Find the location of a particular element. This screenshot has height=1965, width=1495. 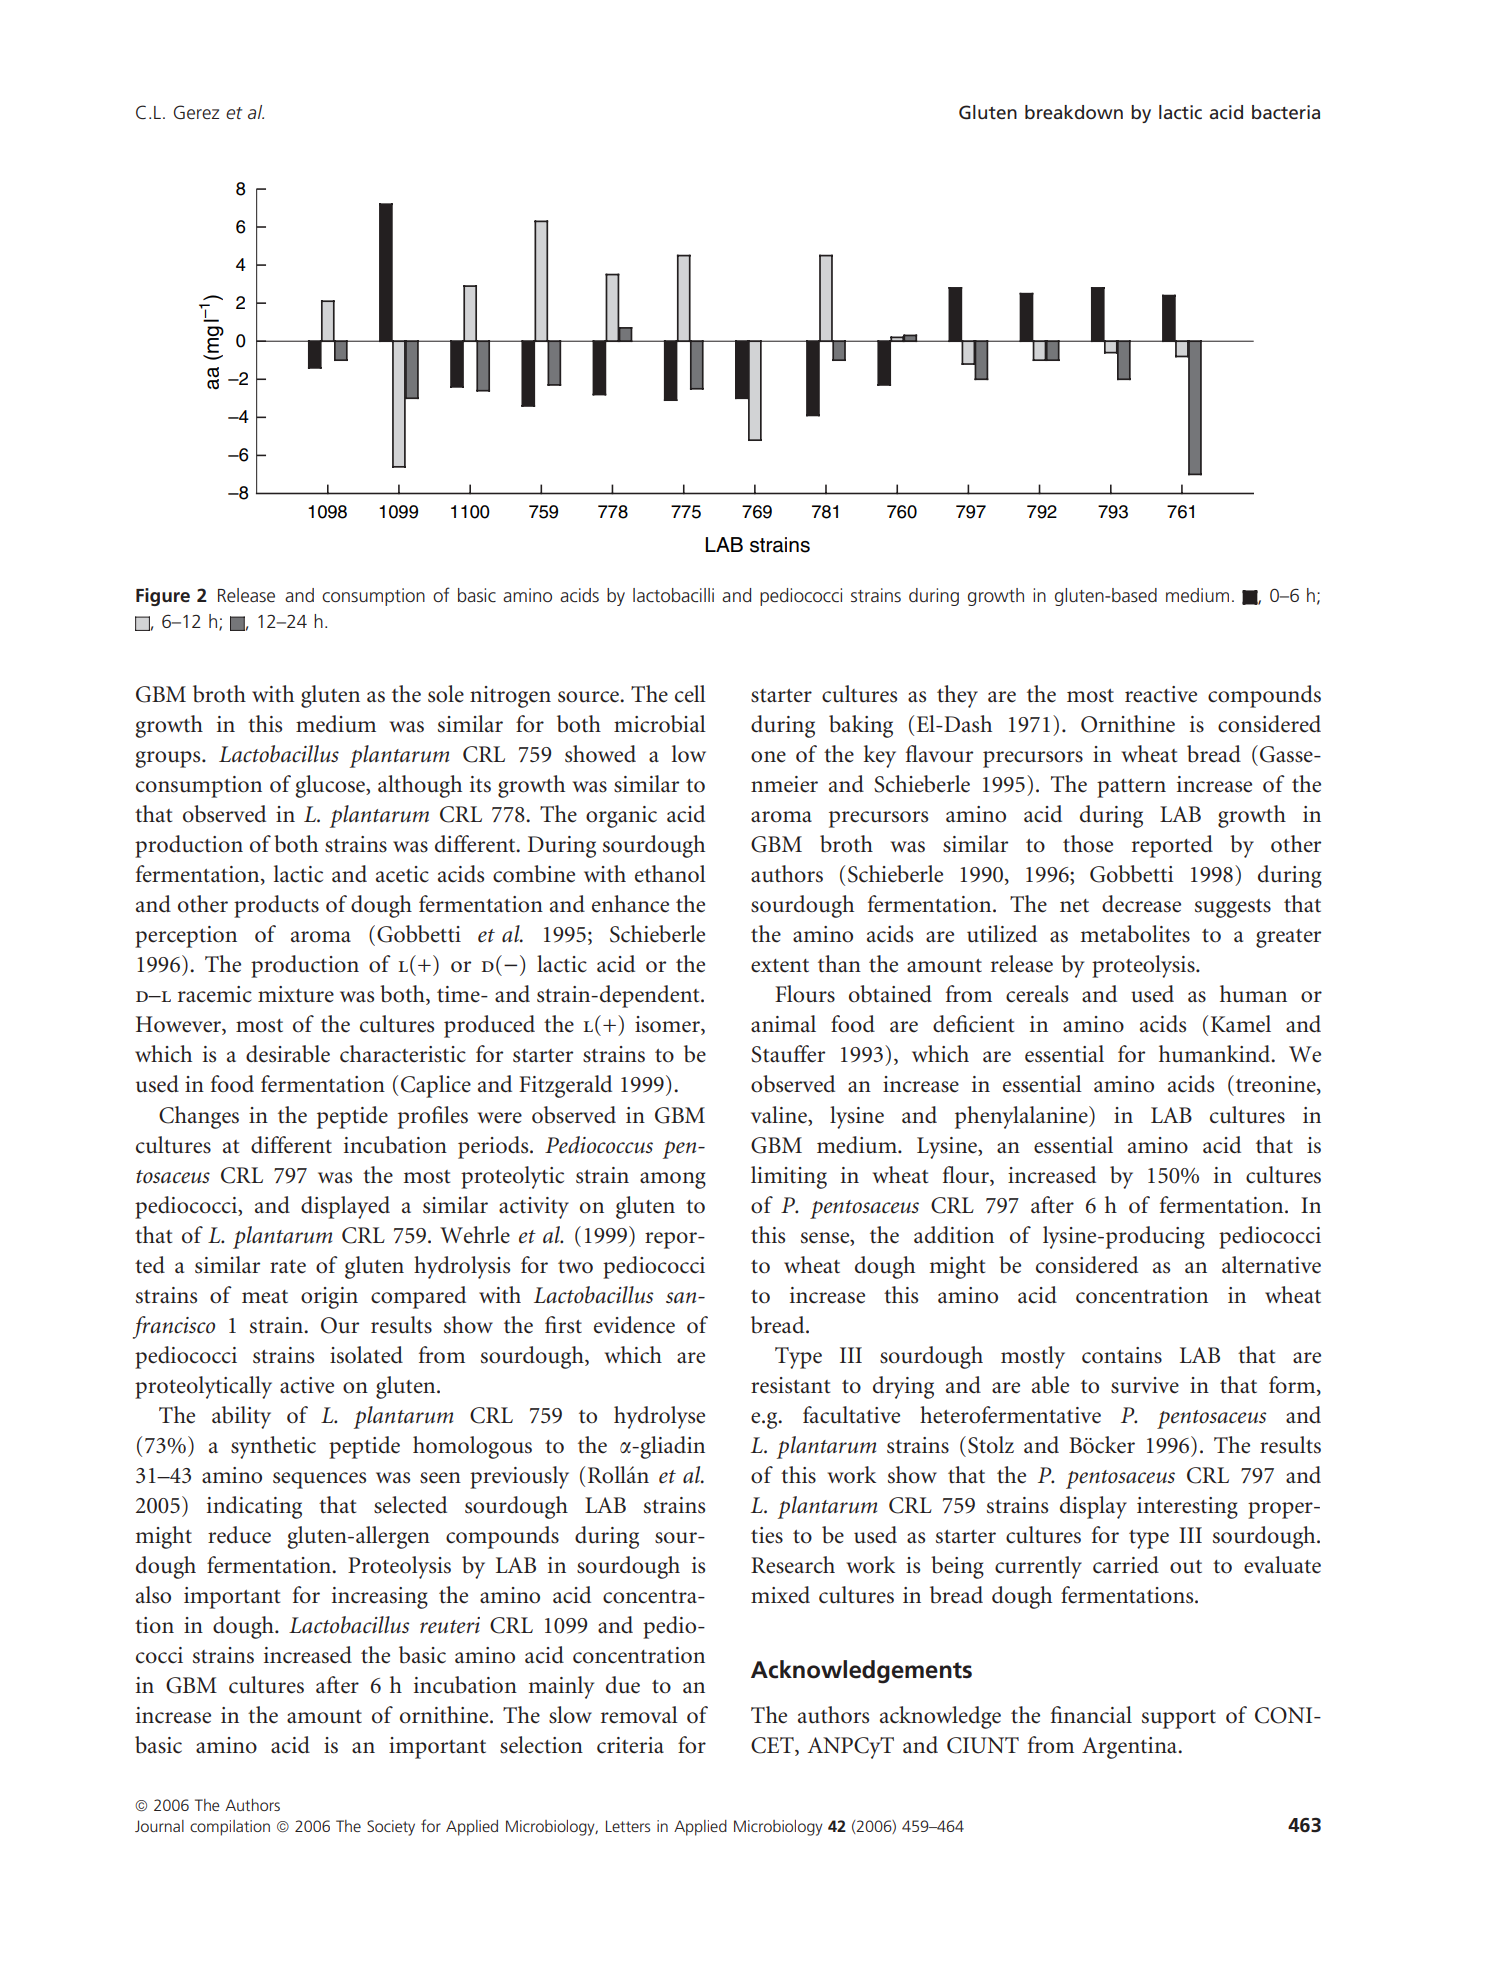

Argentina is located at coordinates (1131, 1748).
